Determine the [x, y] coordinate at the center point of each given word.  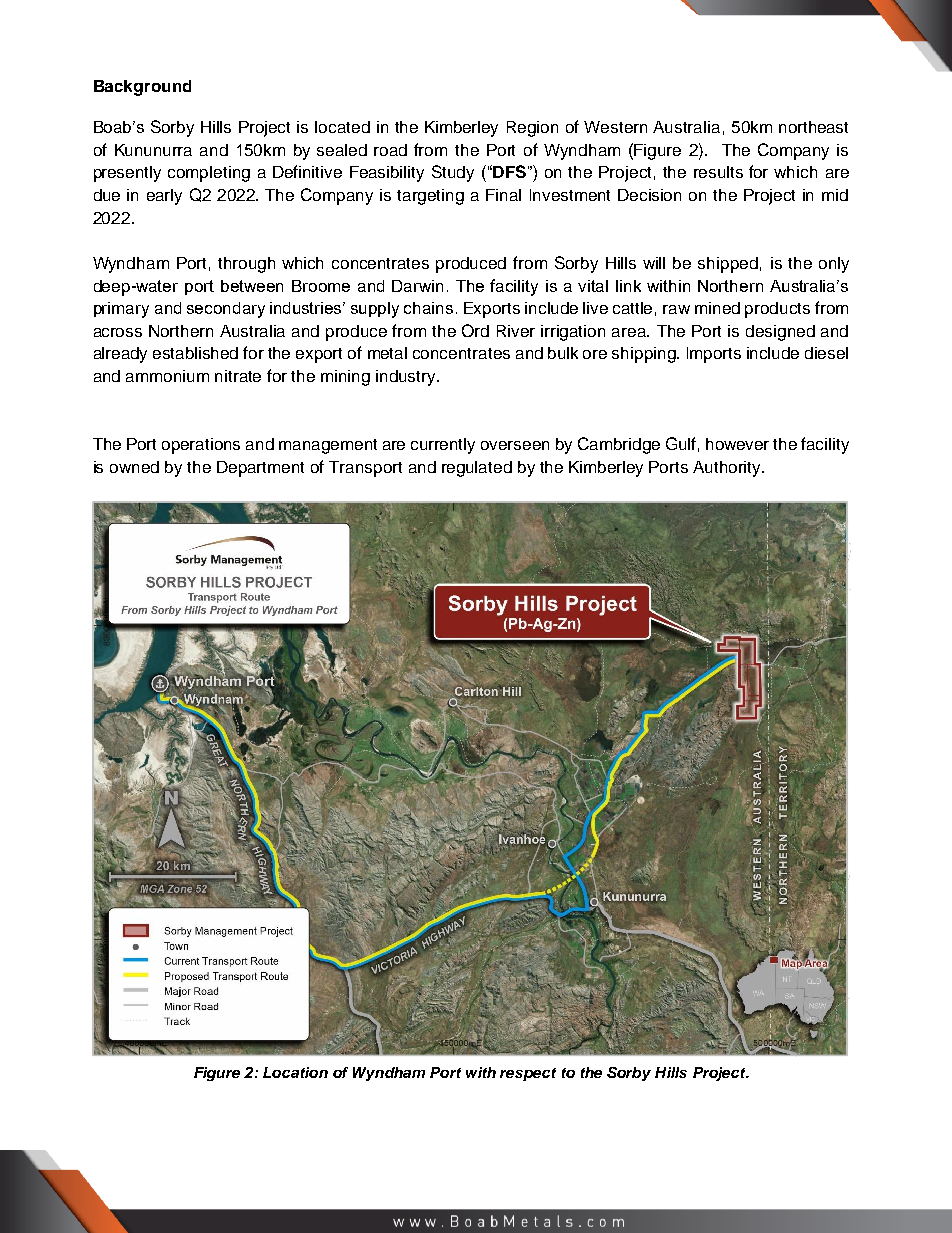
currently [443, 446]
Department [260, 469]
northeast [813, 127]
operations [201, 446]
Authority [728, 469]
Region [532, 129]
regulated [477, 469]
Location [295, 1072]
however [737, 444]
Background [142, 88]
